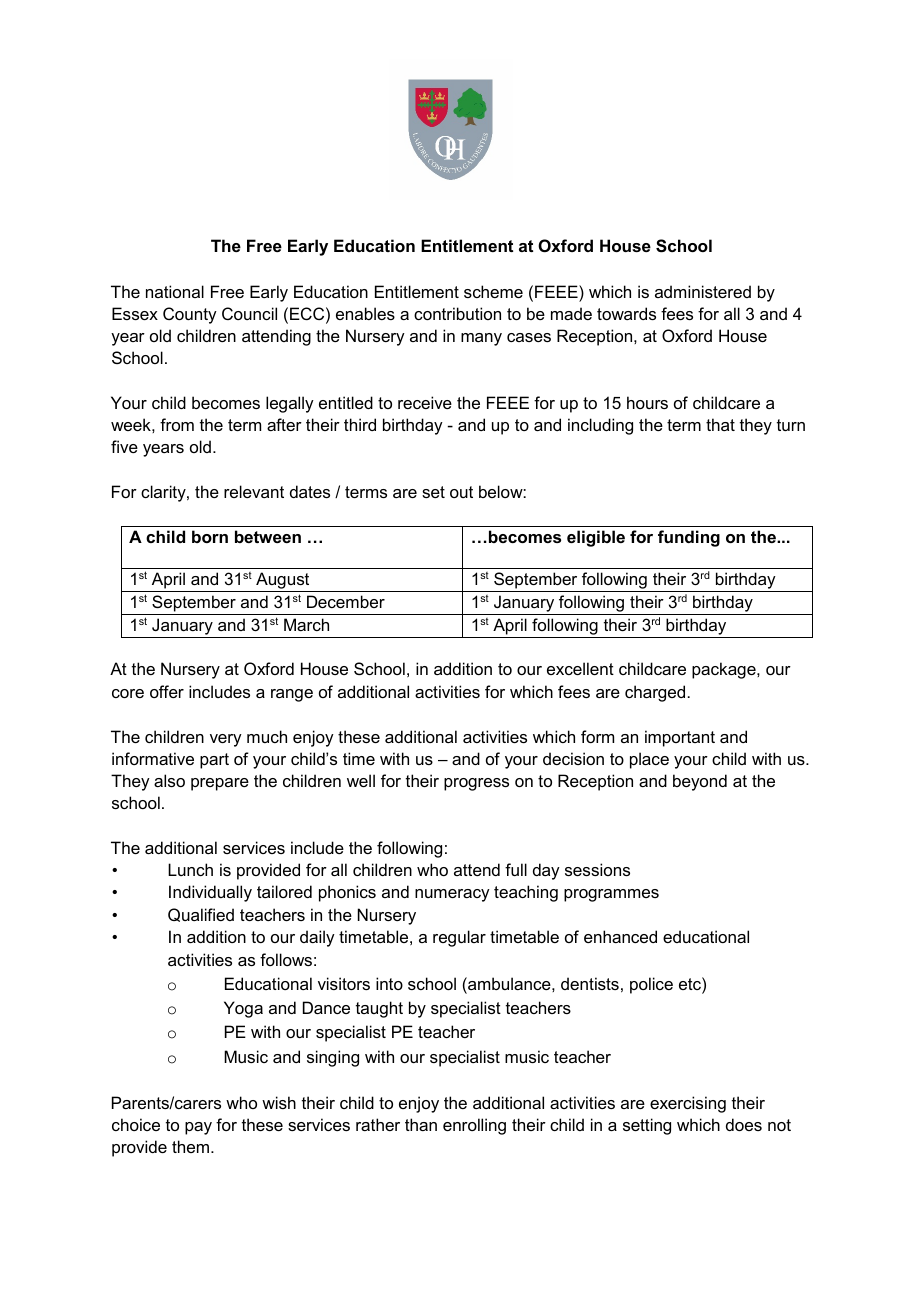 The width and height of the screenshot is (924, 1308). What do you see at coordinates (680, 738) in the screenshot?
I see `important` at bounding box center [680, 738].
